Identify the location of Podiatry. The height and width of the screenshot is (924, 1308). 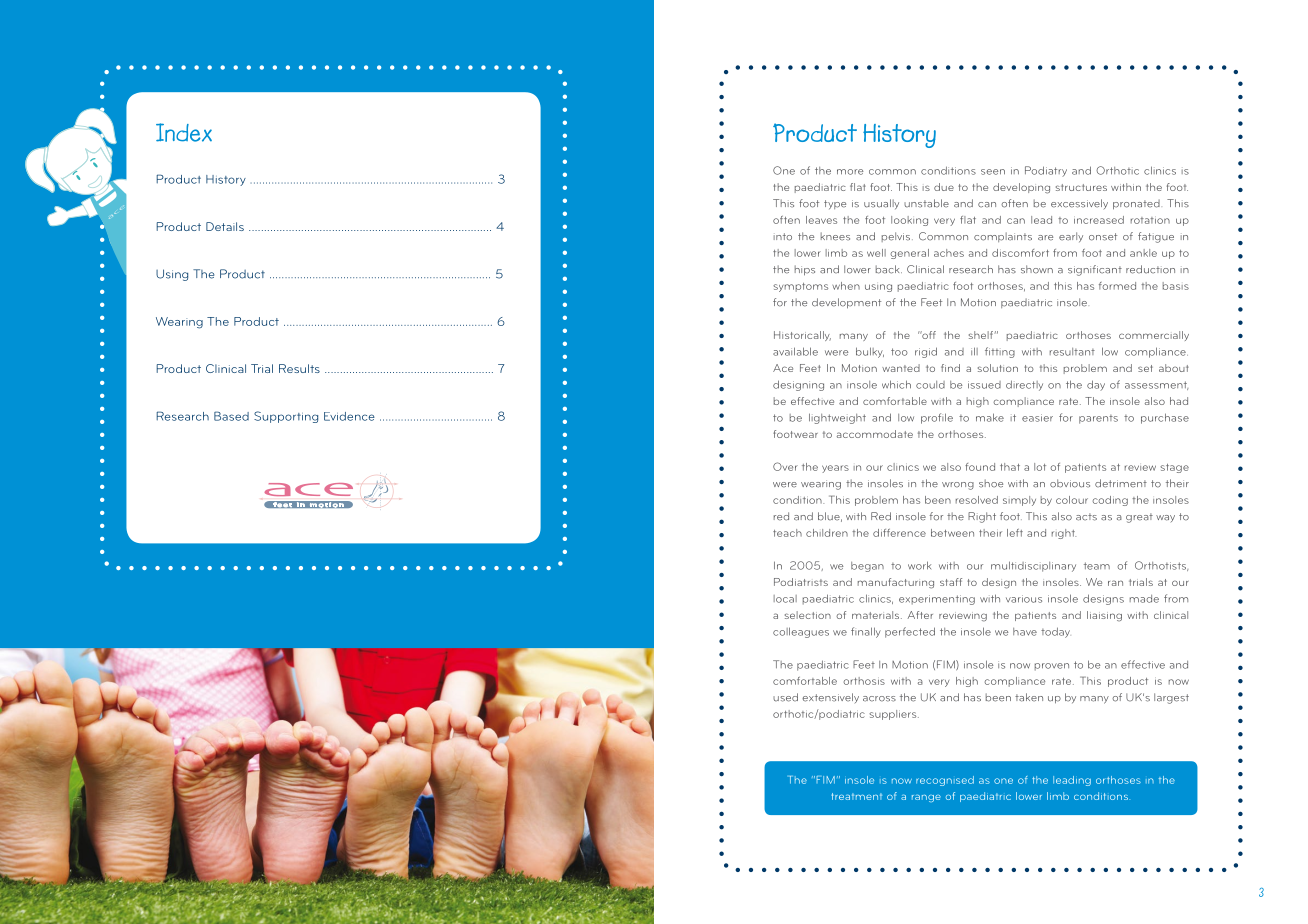
(1046, 171).
